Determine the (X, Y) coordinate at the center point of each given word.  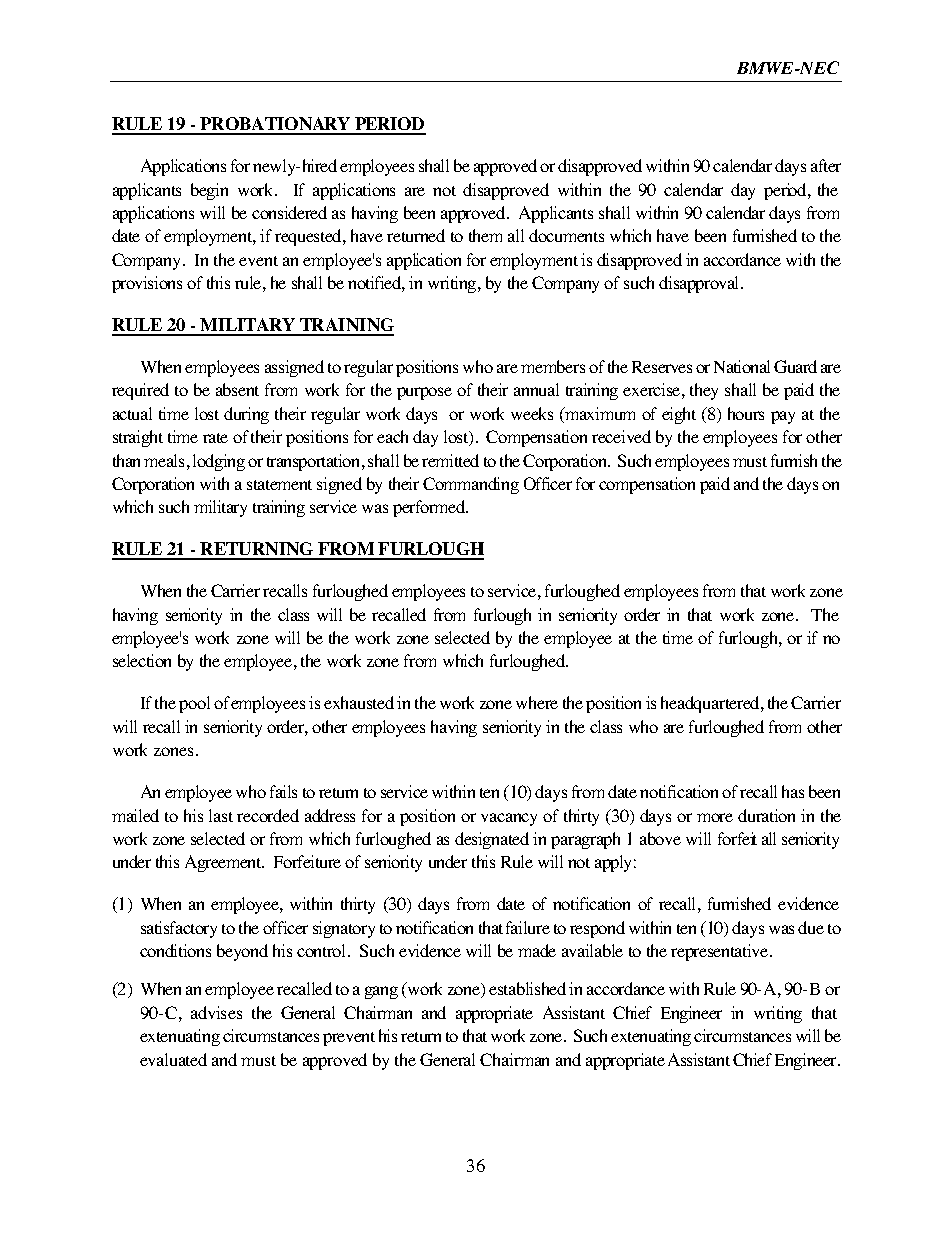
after (826, 165)
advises (216, 1012)
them (485, 235)
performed (430, 508)
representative (721, 952)
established (527, 988)
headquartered (711, 704)
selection (142, 660)
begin (209, 191)
